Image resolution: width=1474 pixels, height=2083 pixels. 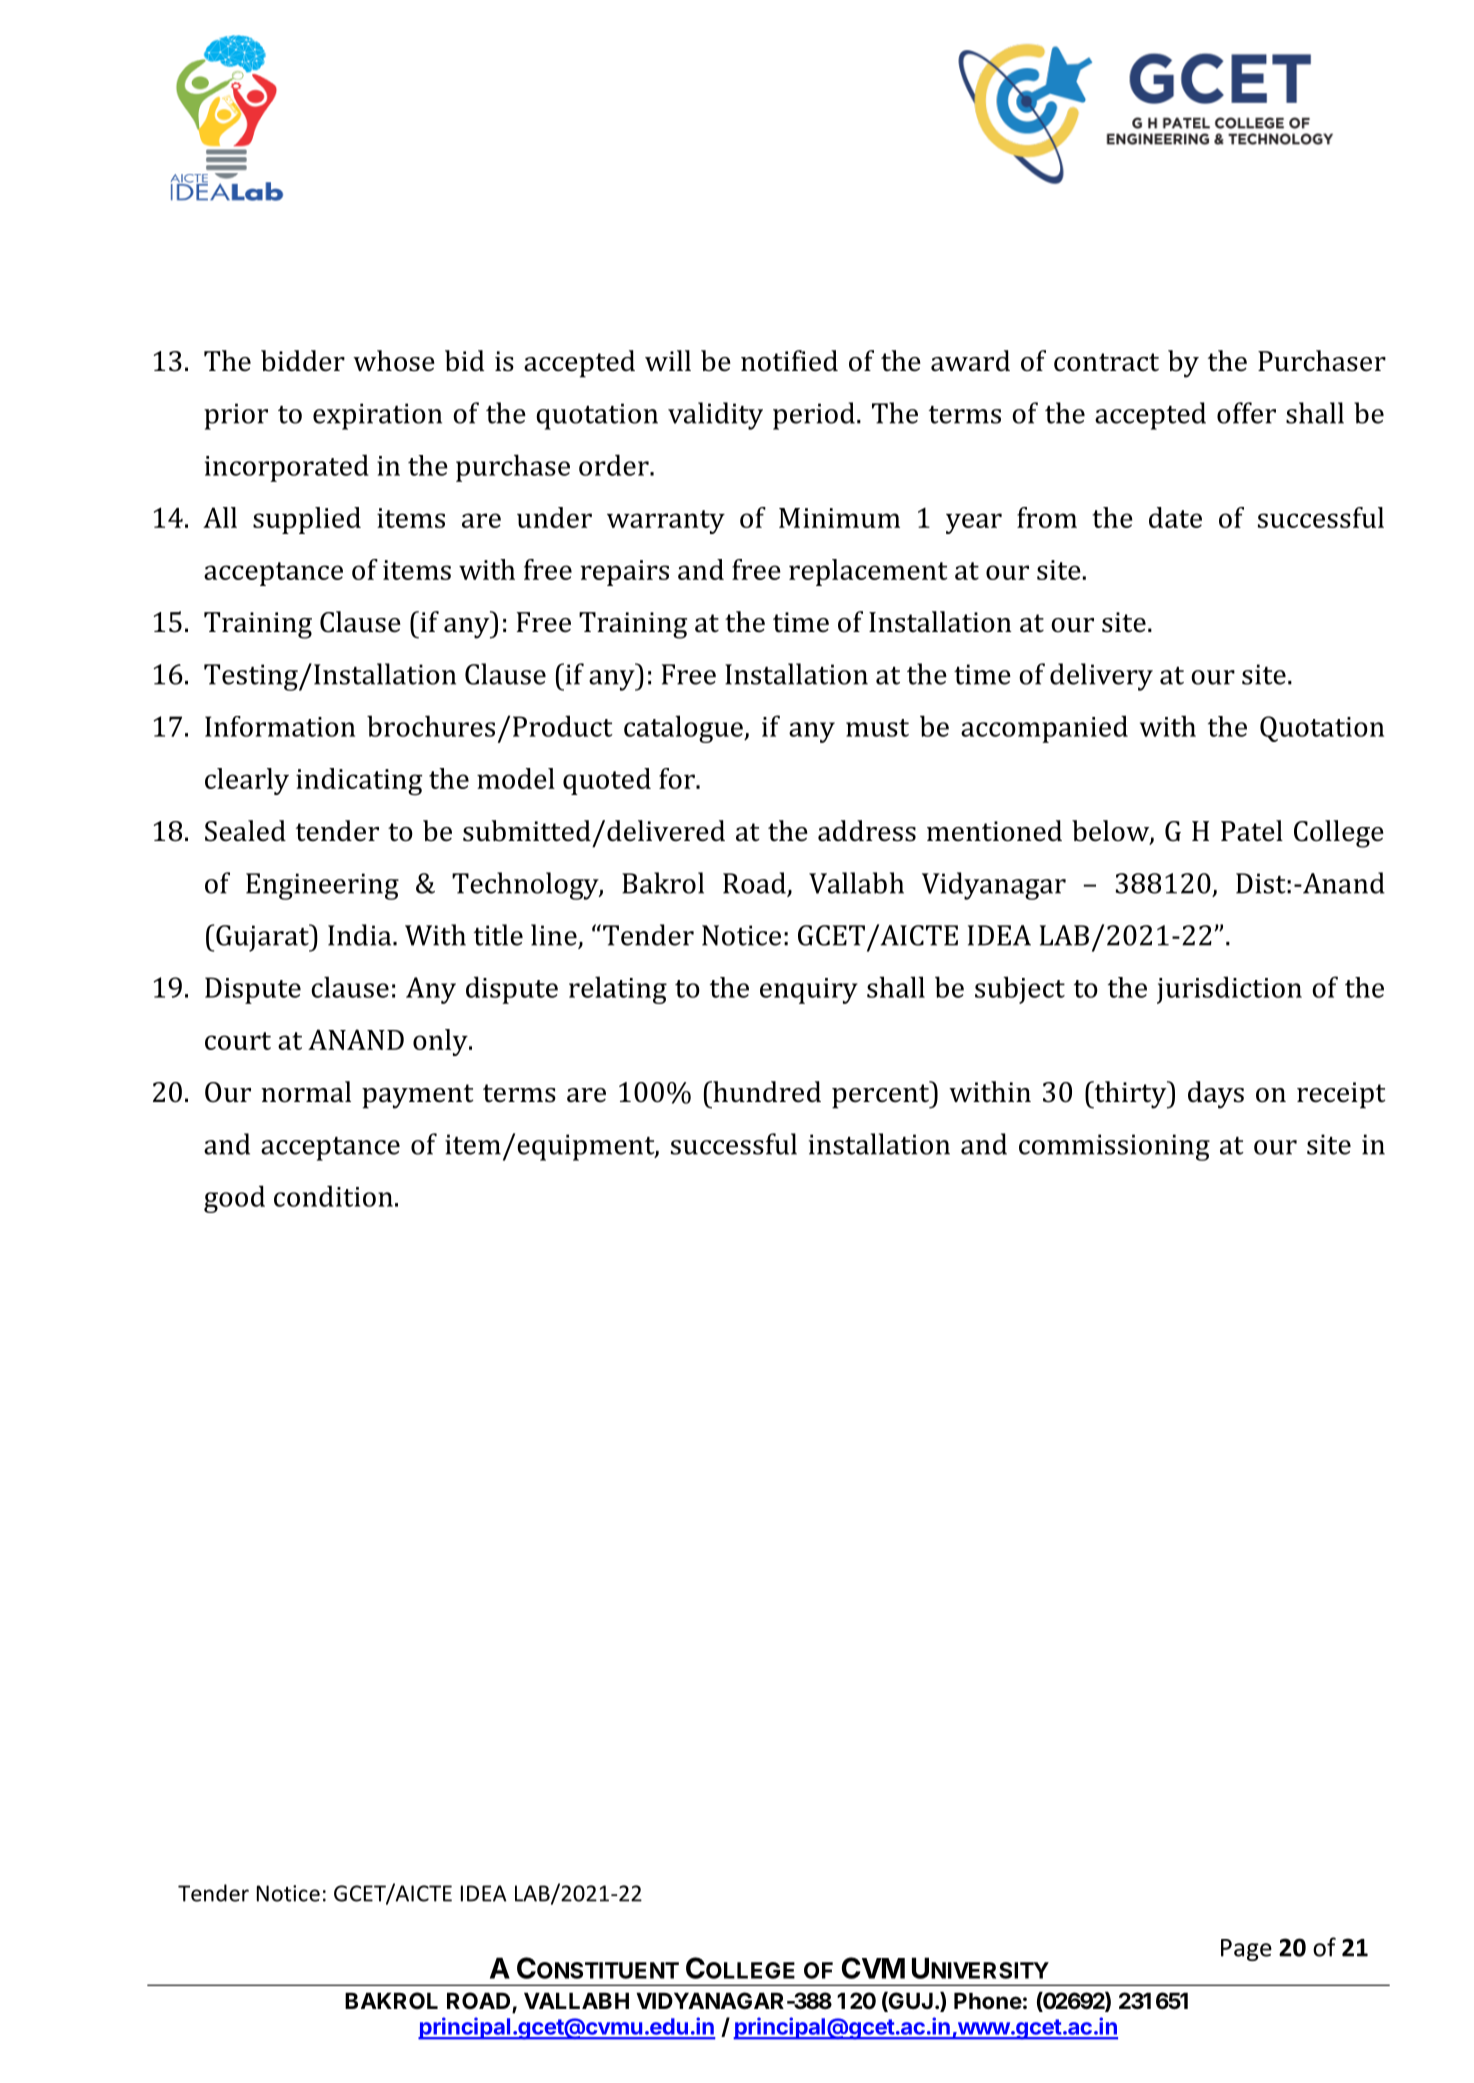 I want to click on expiration, so click(x=377, y=416).
